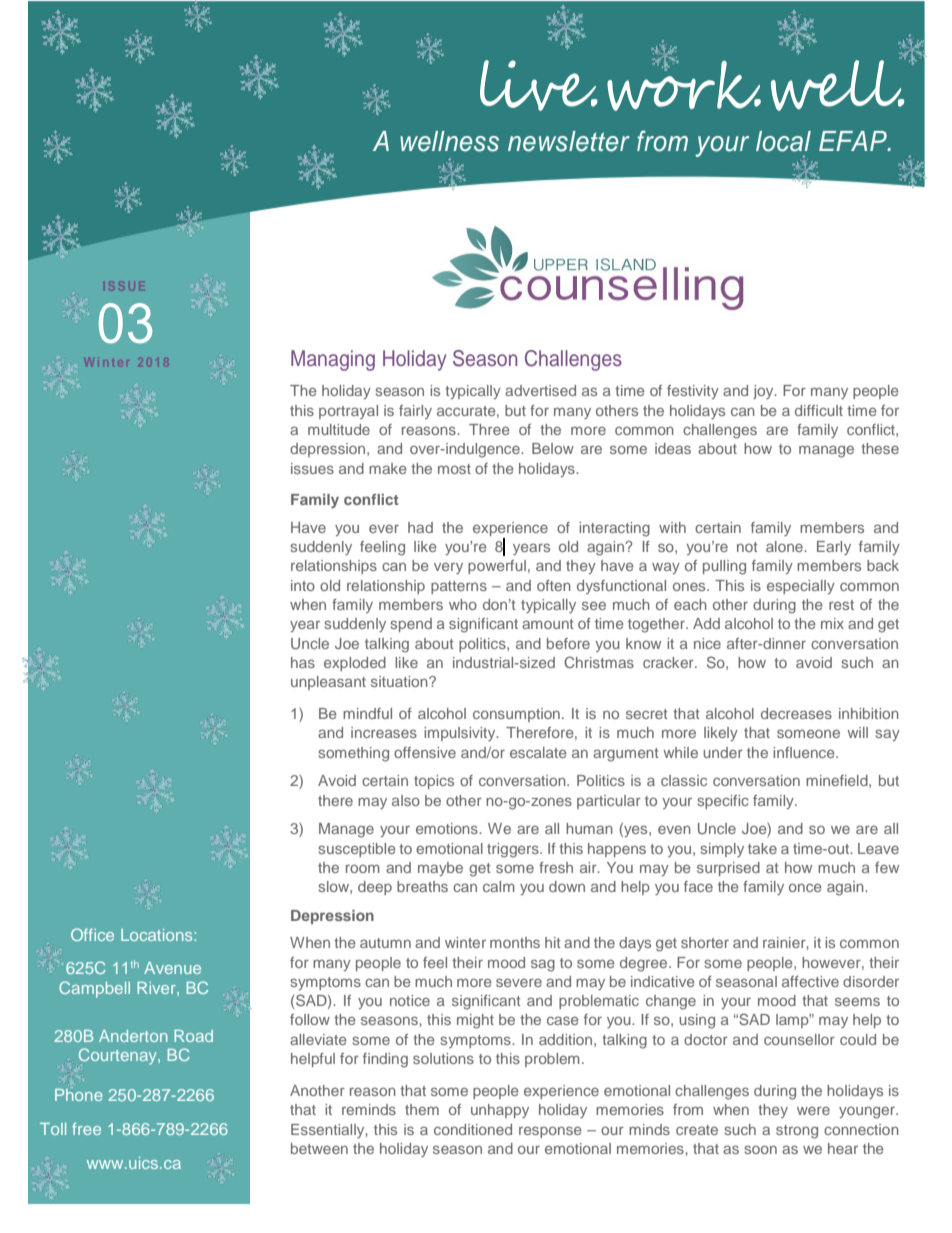 This screenshot has width=952, height=1233. What do you see at coordinates (783, 141) in the screenshot?
I see `local` at bounding box center [783, 141].
